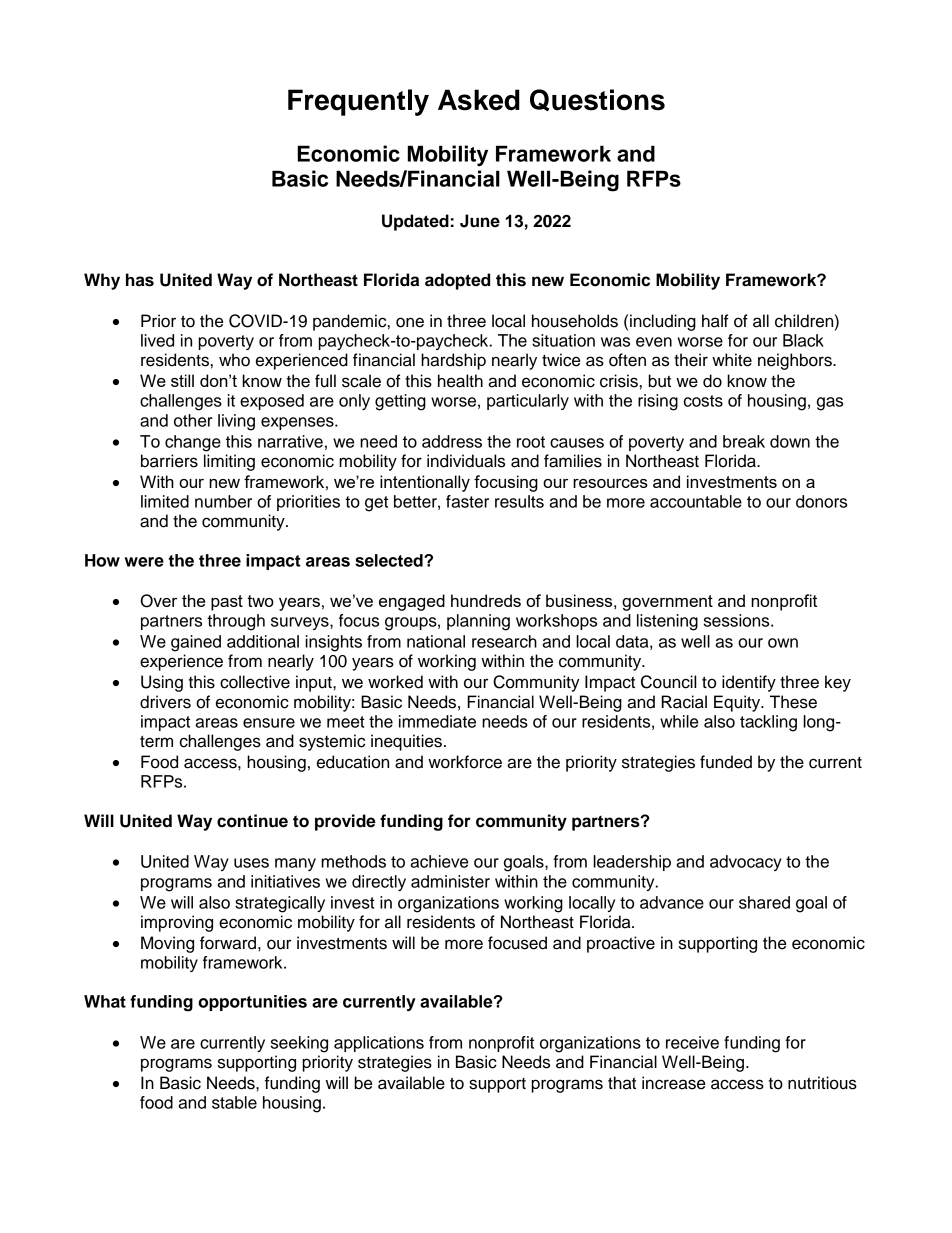  Describe the element at coordinates (193, 443) in the screenshot. I see `change` at that location.
